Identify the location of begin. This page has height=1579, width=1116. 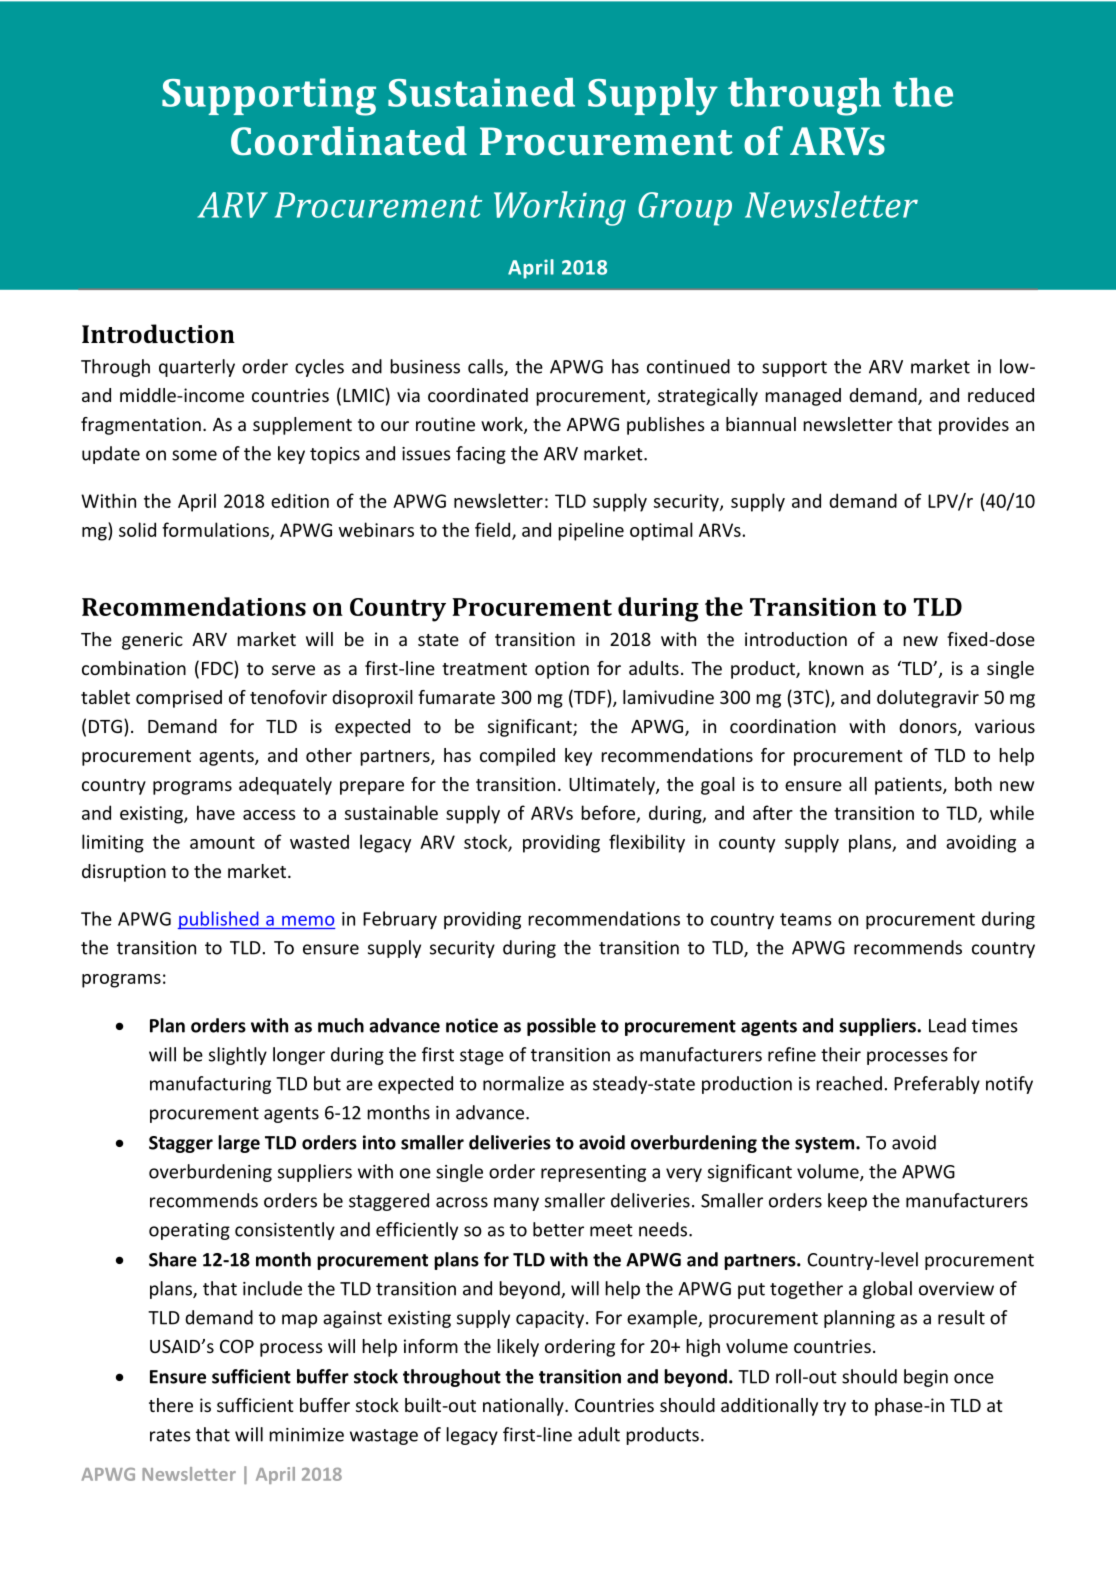
(926, 1378).
